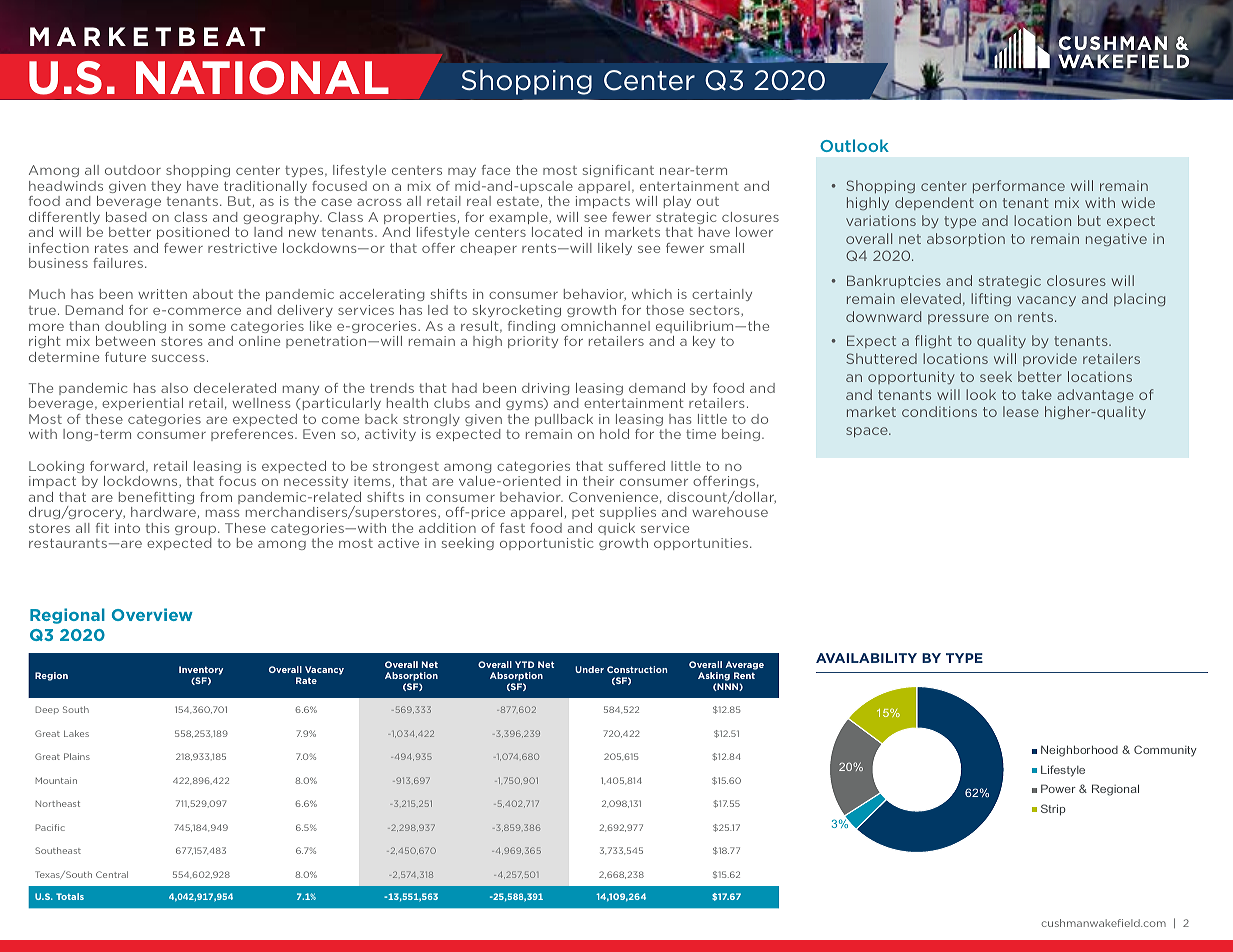 Image resolution: width=1233 pixels, height=952 pixels. I want to click on Under, so click(589, 669).
